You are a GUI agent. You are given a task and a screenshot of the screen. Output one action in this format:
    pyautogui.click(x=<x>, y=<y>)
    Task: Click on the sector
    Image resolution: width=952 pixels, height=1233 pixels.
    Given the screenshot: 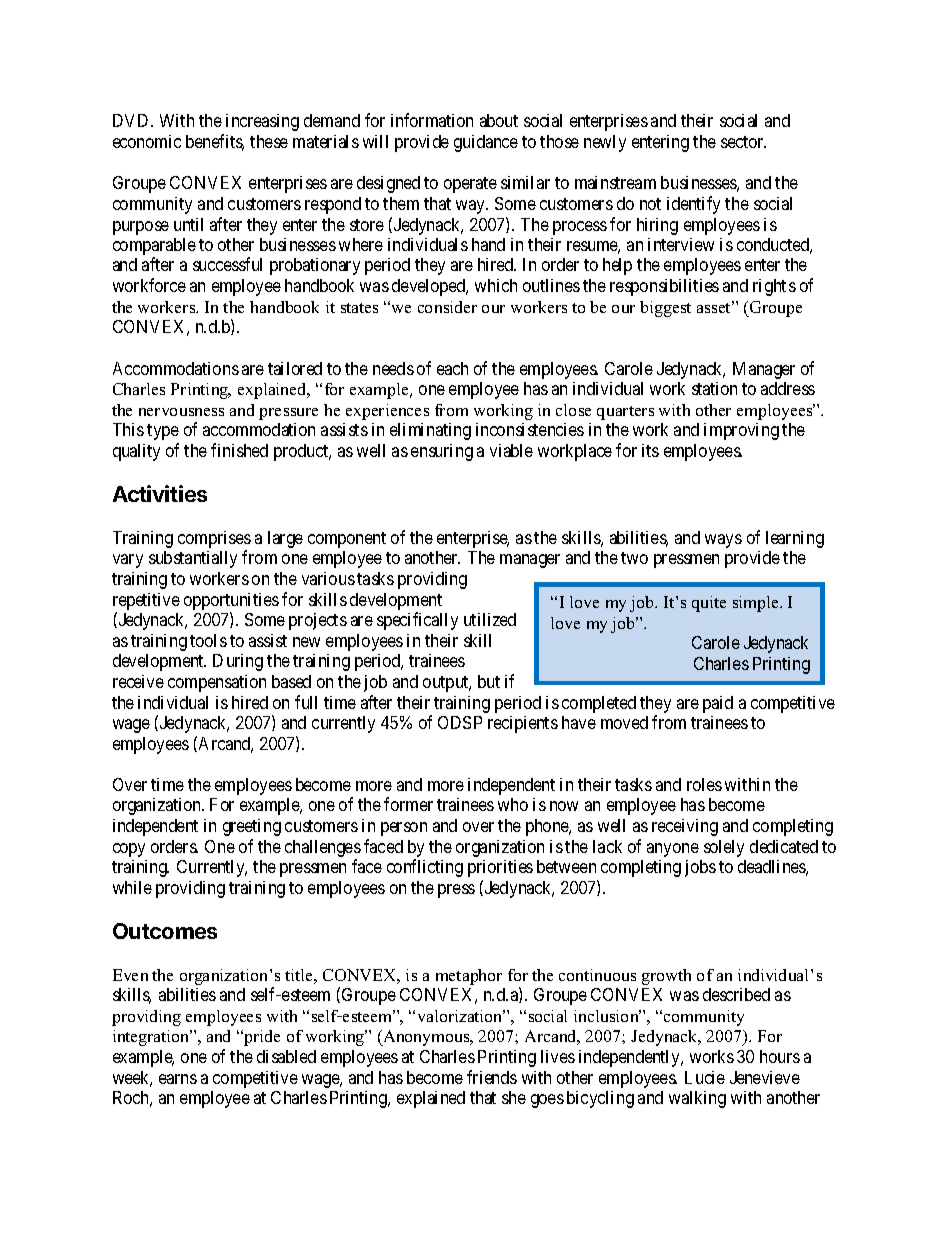 What is the action you would take?
    pyautogui.click(x=743, y=142)
